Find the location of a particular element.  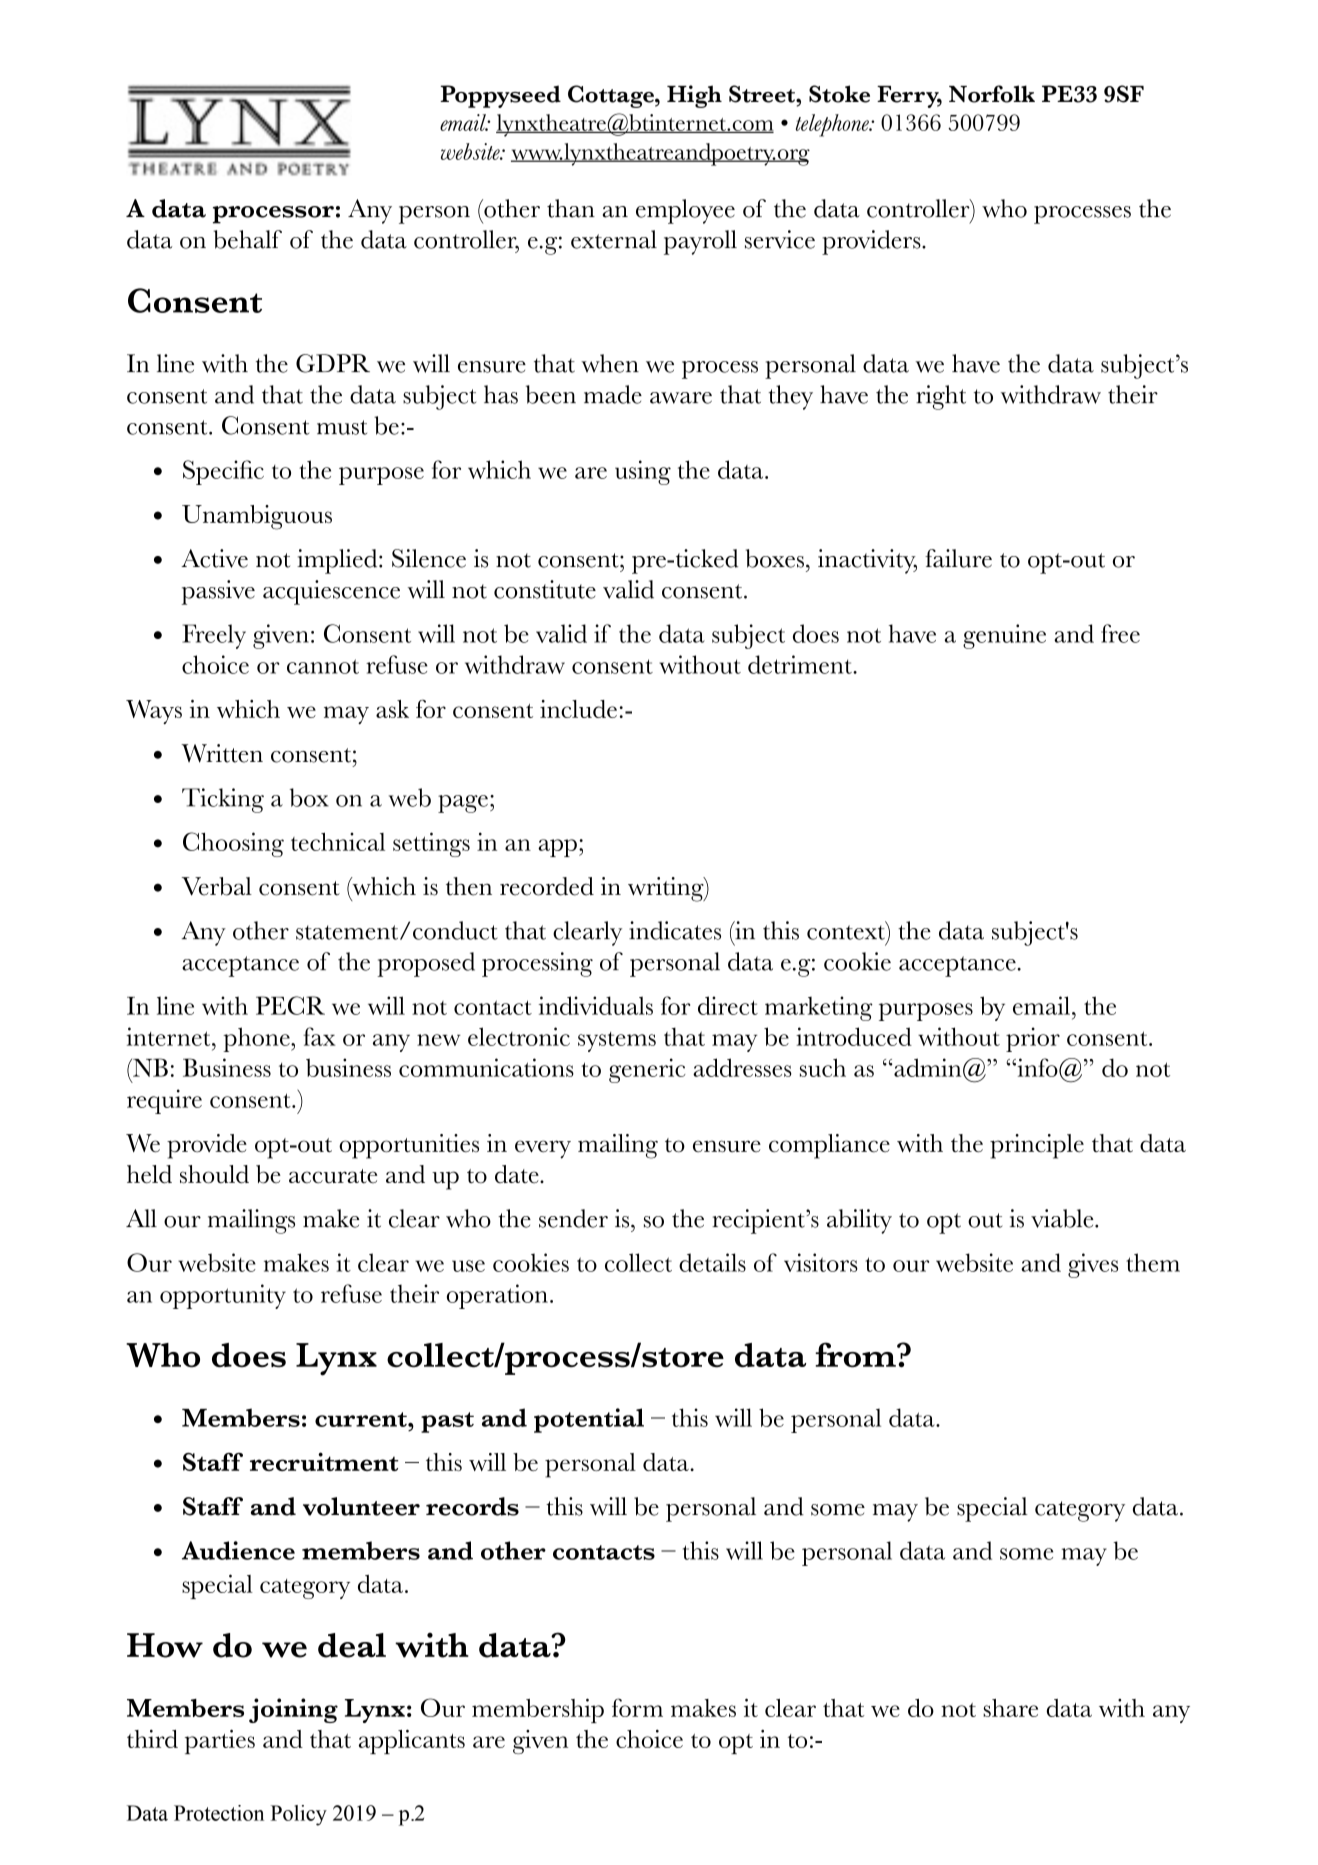

cannot is located at coordinates (323, 666).
